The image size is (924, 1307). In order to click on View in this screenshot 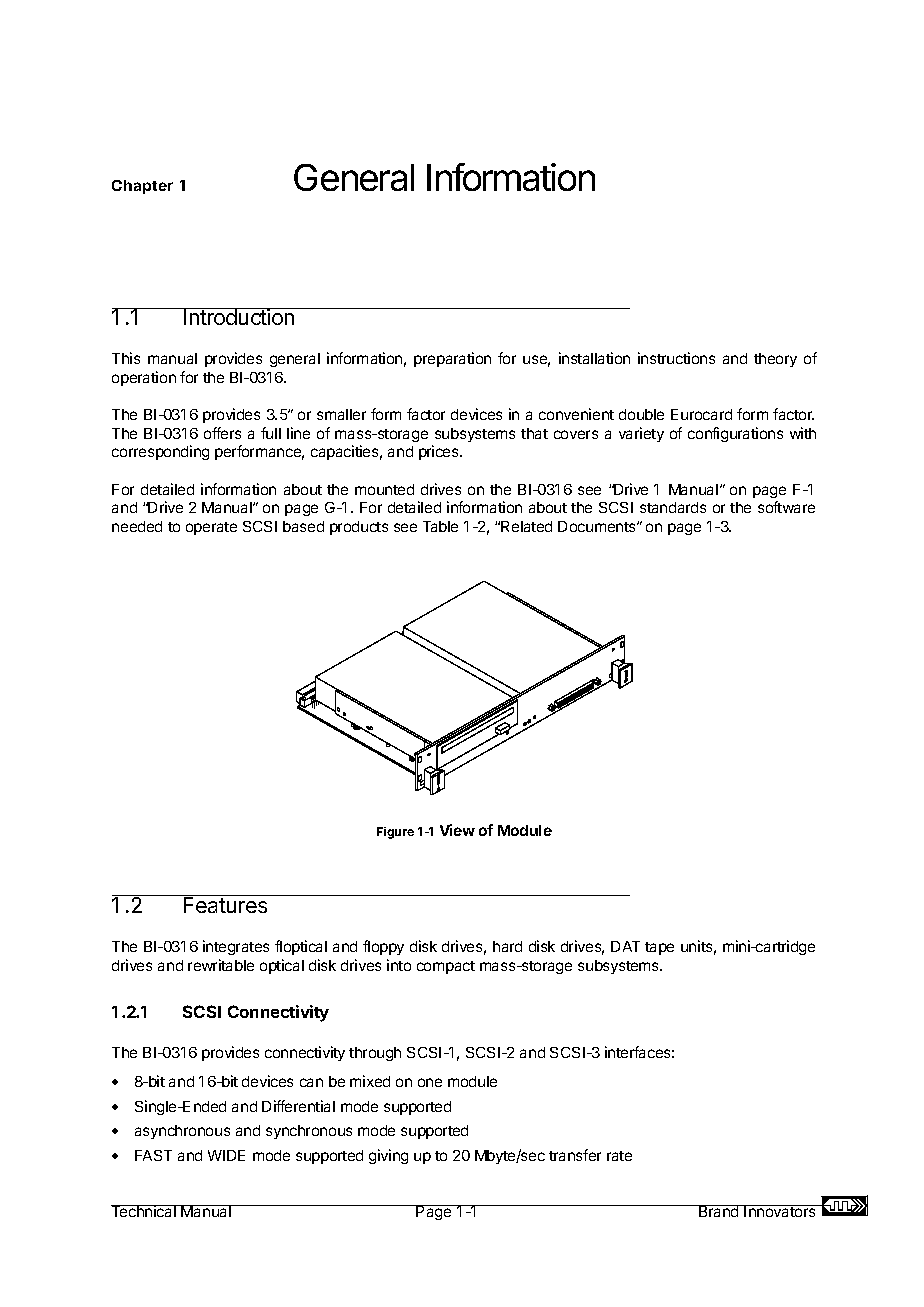, I will do `click(457, 830)`.
